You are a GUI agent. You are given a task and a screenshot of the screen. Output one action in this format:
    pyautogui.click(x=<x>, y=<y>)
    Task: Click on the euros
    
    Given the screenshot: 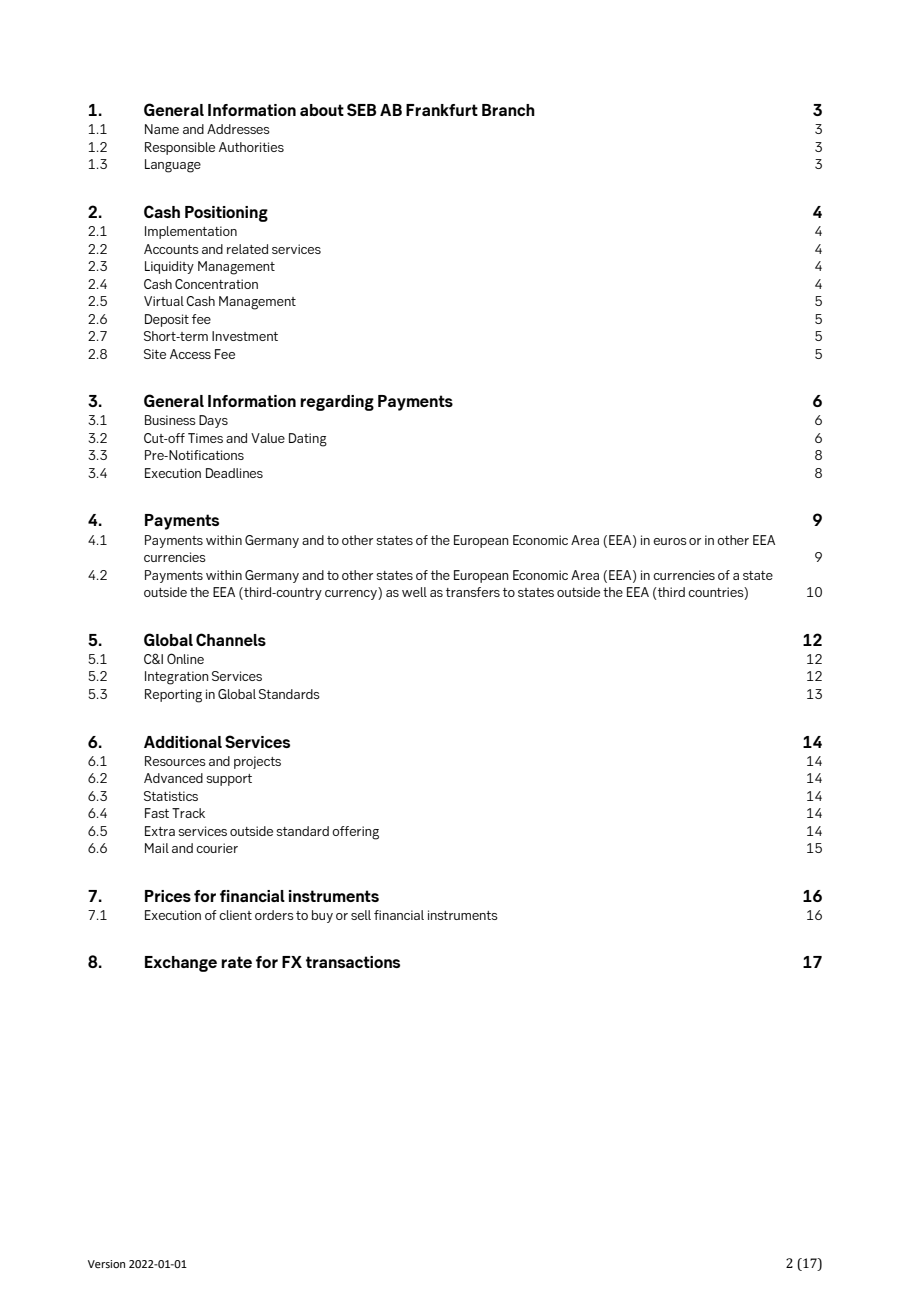 What is the action you would take?
    pyautogui.click(x=670, y=541)
